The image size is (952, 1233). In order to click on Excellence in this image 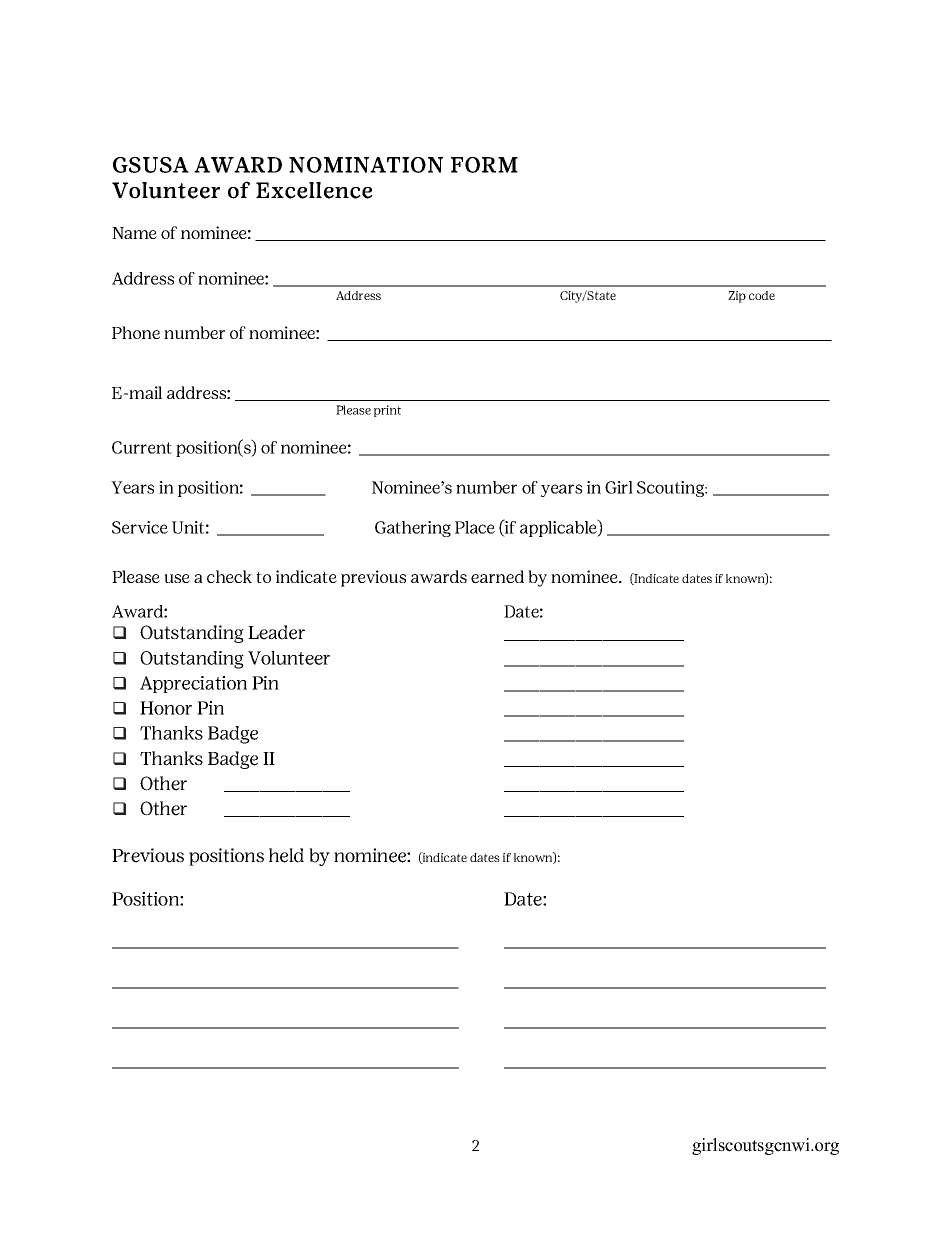, I will do `click(314, 190)`.
